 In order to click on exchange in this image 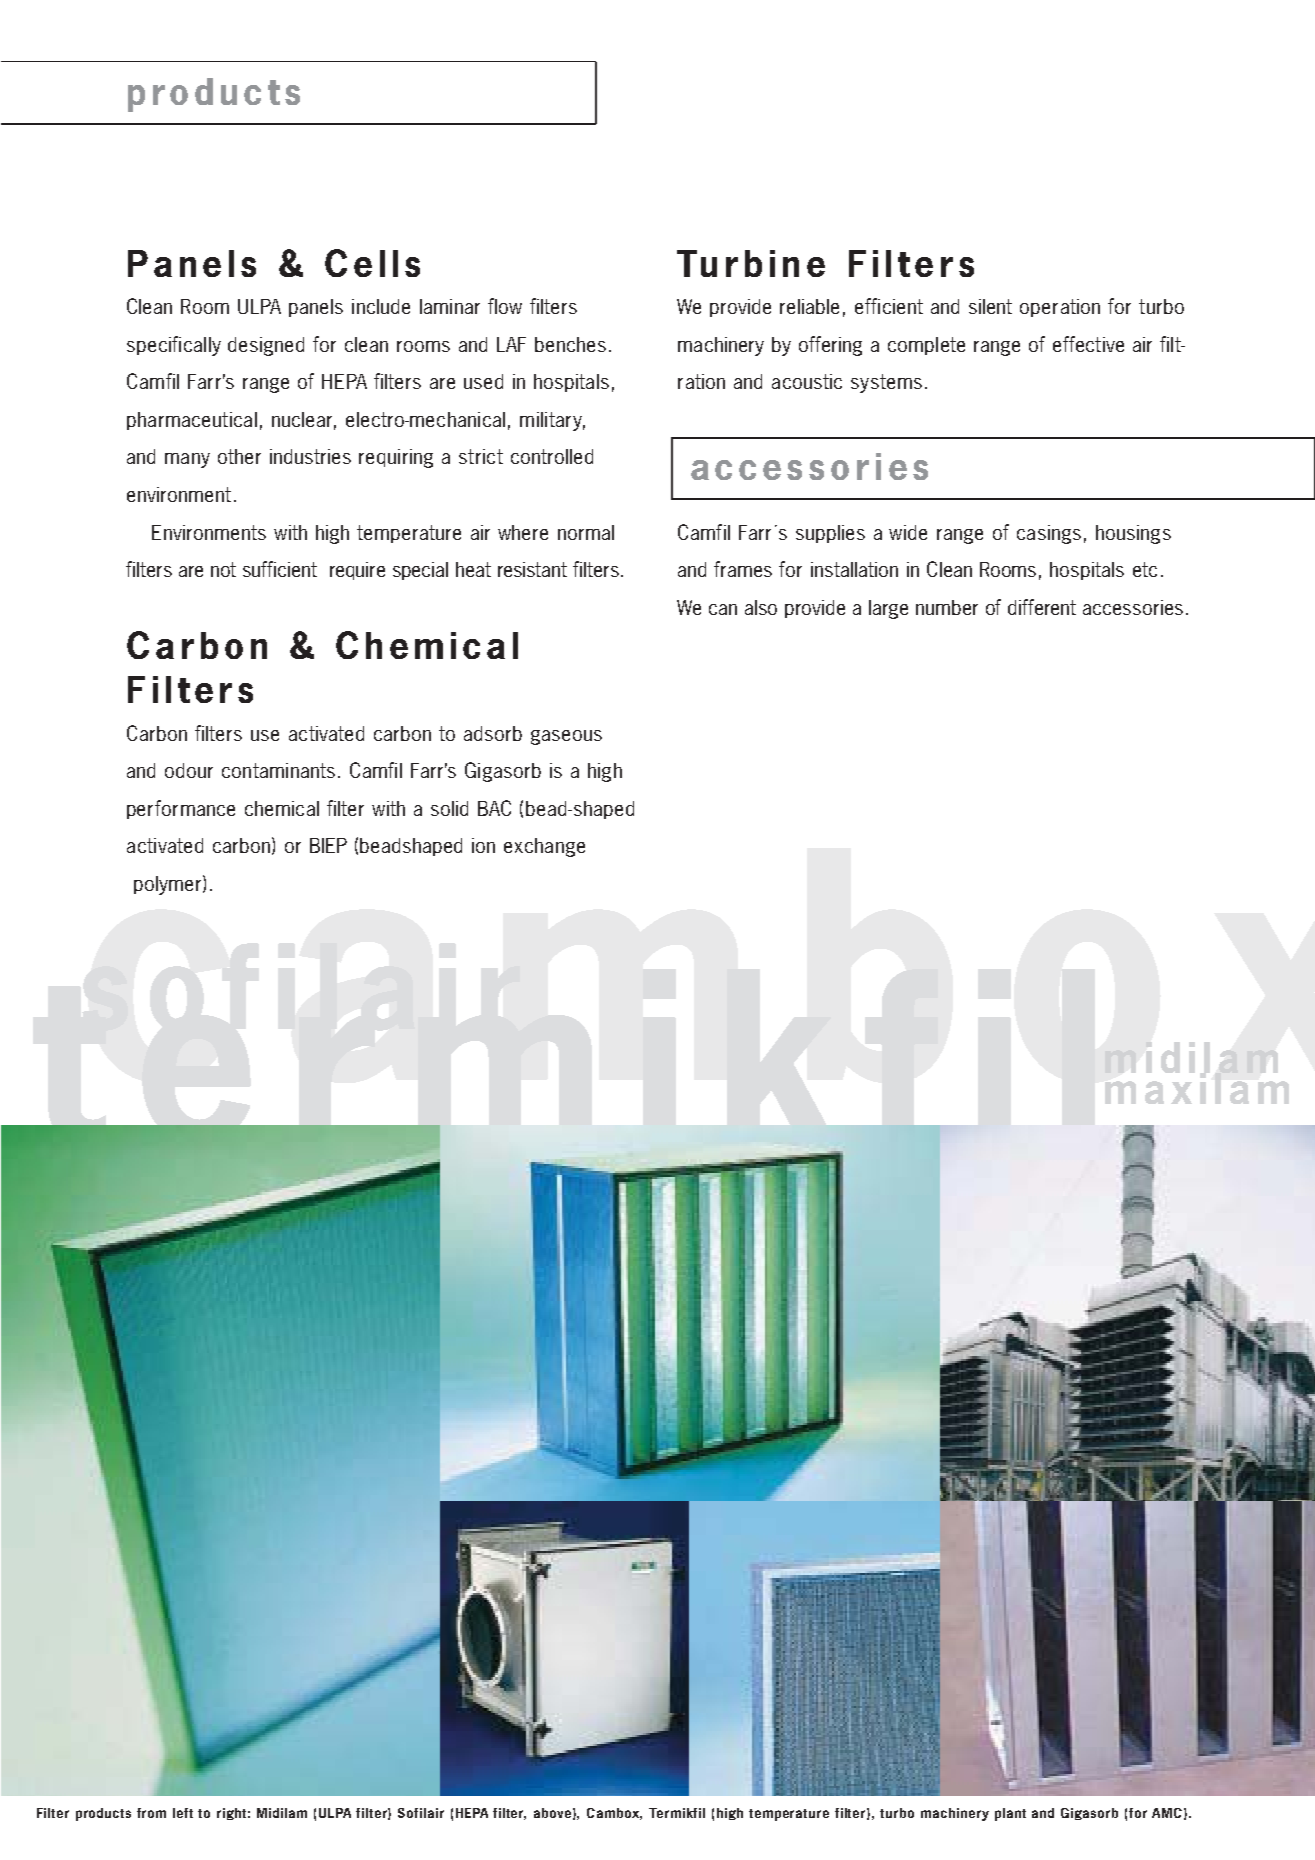, I will do `click(544, 847)`.
